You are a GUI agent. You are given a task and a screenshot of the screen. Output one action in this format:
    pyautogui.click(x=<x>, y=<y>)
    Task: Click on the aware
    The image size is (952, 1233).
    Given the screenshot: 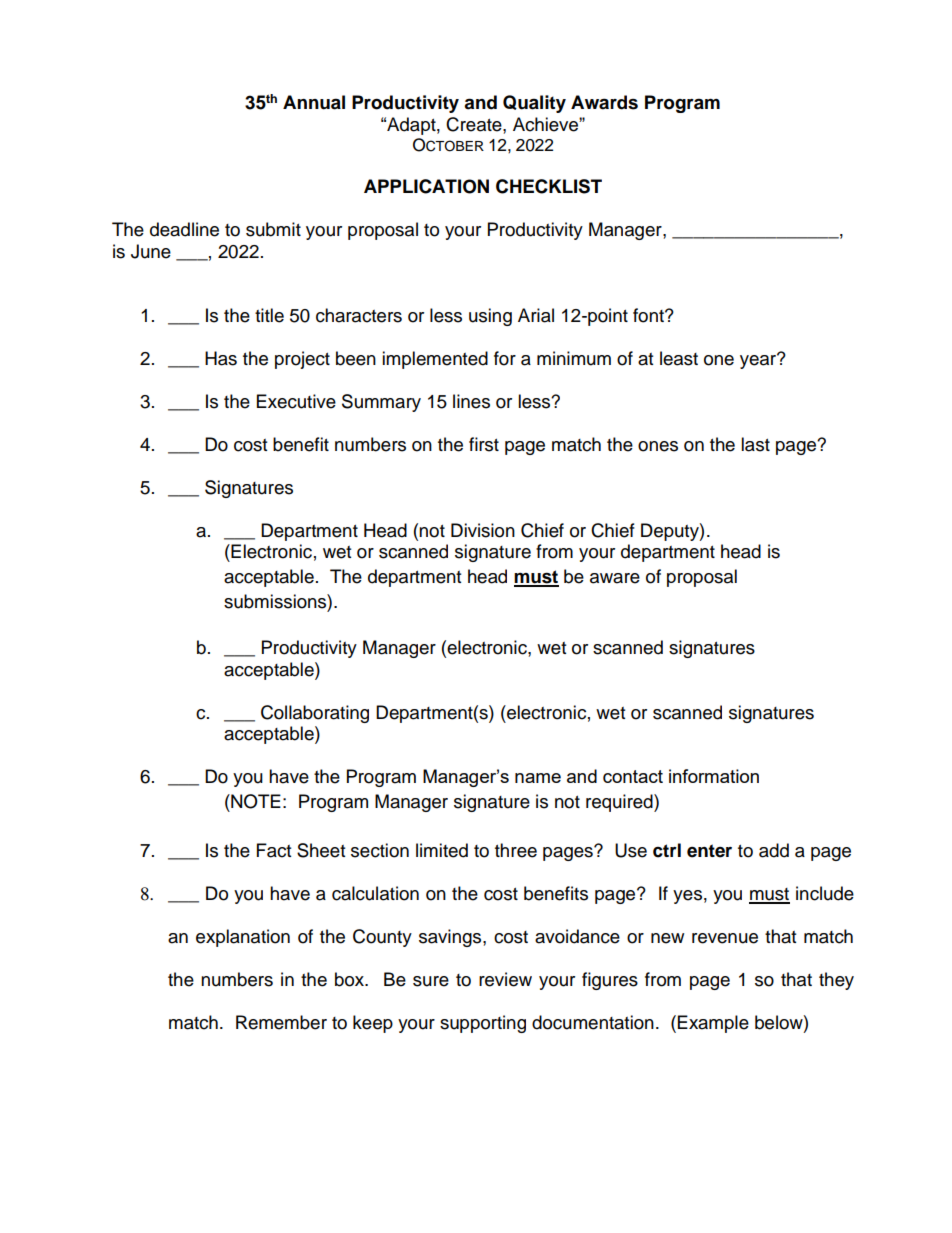 What is the action you would take?
    pyautogui.click(x=615, y=578)
